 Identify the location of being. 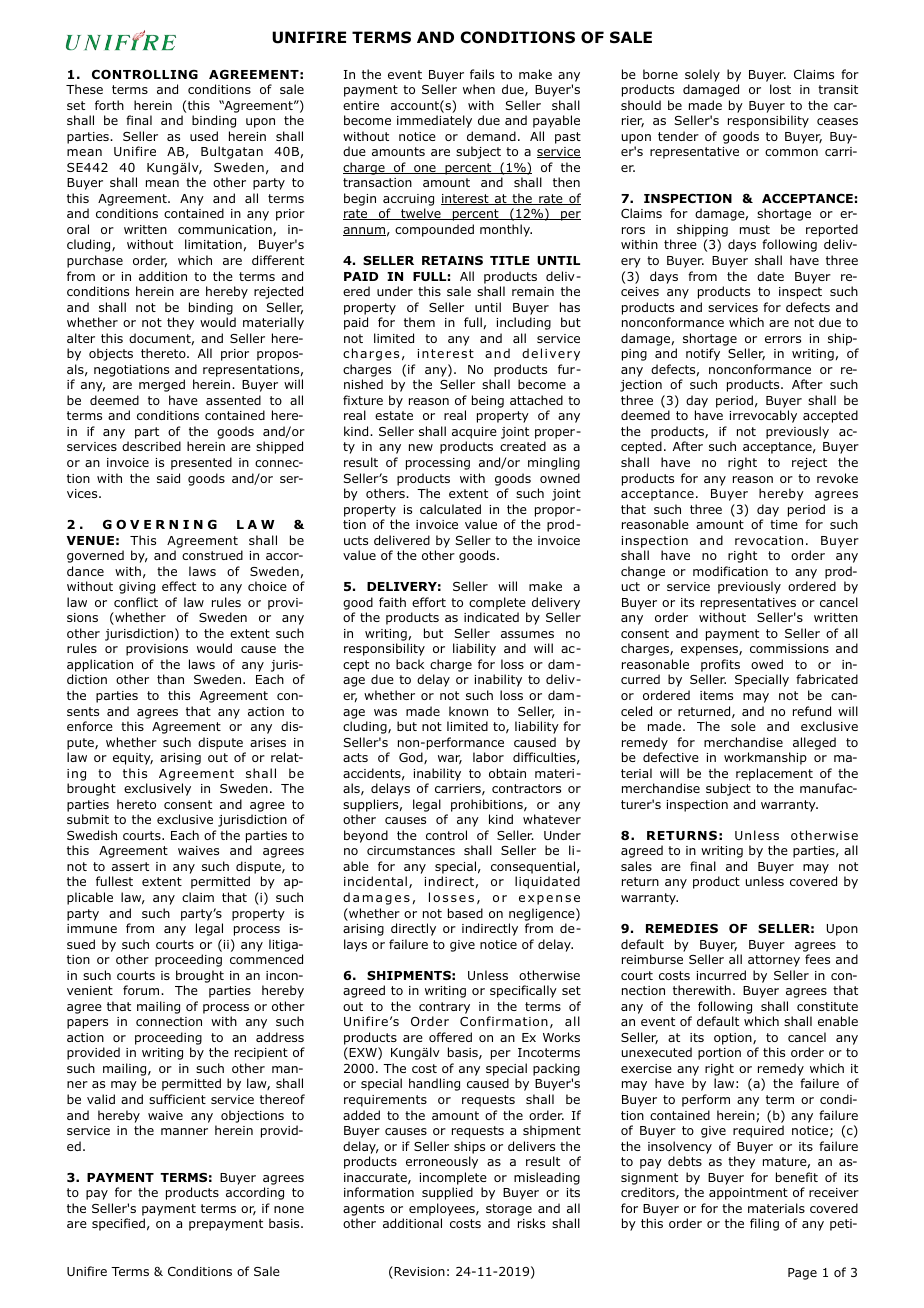
(488, 401).
